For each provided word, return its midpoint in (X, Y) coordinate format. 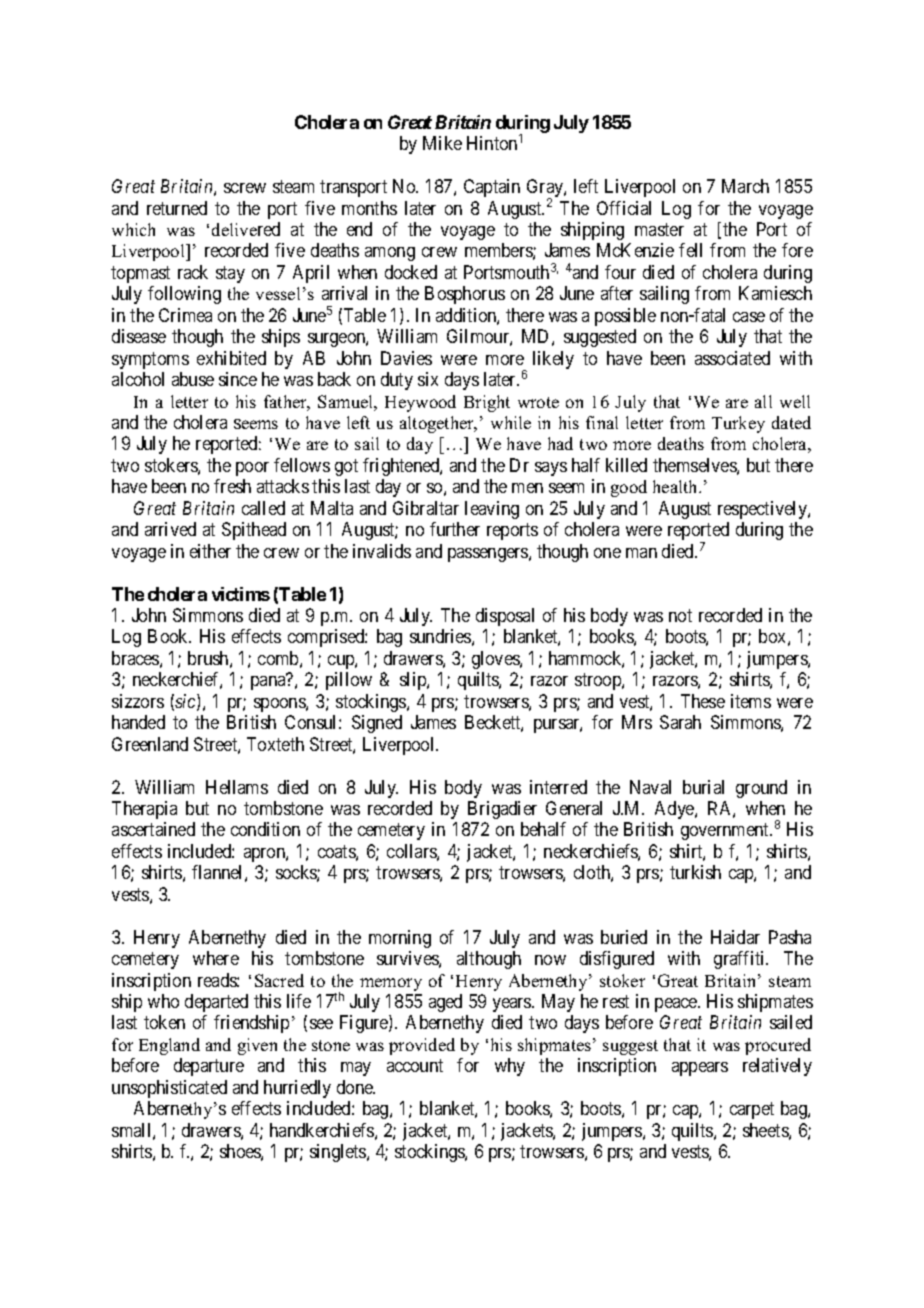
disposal (505, 617)
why (510, 1067)
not (680, 615)
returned (177, 208)
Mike (442, 143)
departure (209, 1067)
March (745, 186)
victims (241, 594)
